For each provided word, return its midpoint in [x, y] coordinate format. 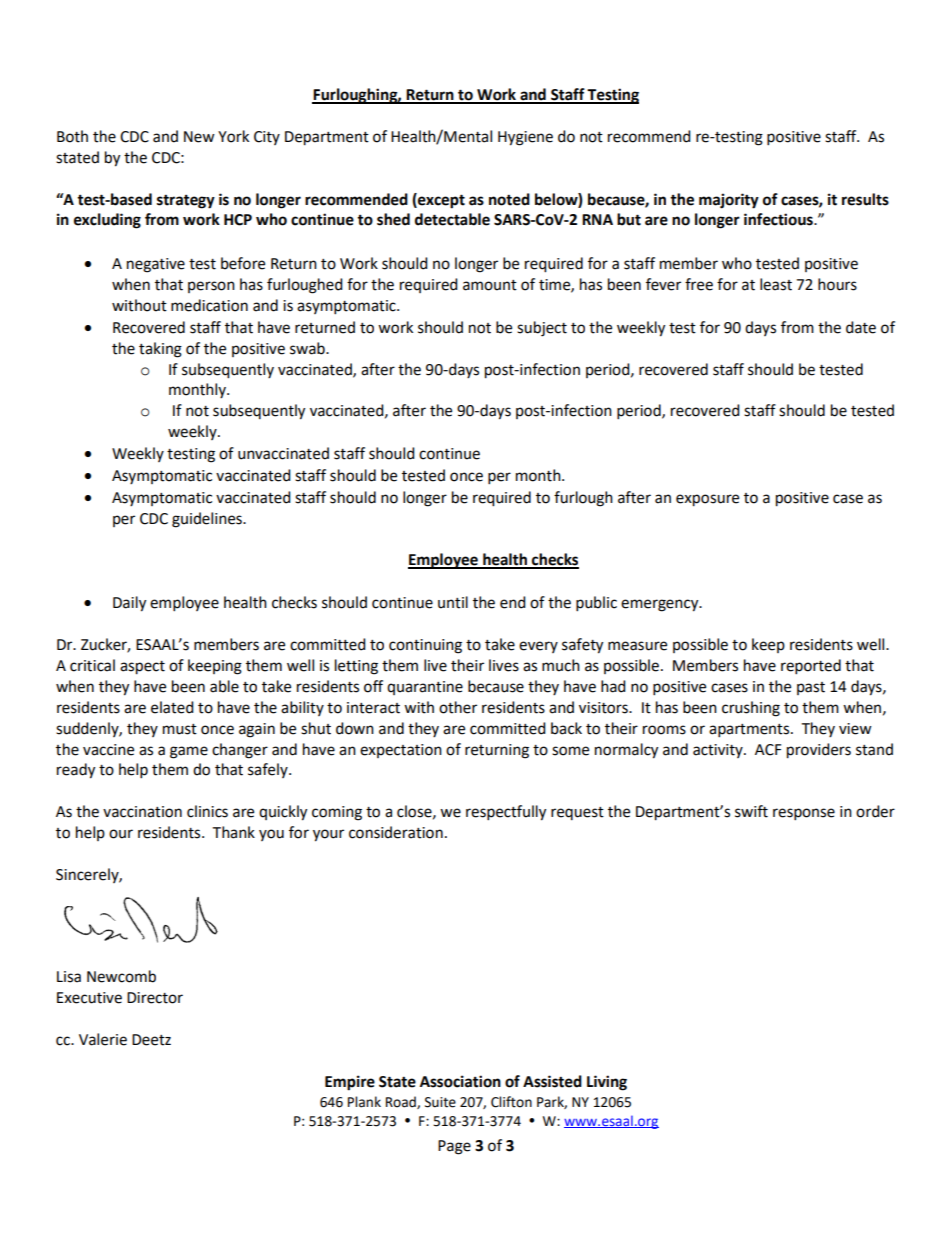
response [804, 814]
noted [509, 199]
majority [729, 201]
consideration [396, 832]
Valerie [103, 1039]
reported [811, 667]
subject [542, 329]
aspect [142, 668]
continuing [425, 646]
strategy [186, 201]
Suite [440, 1102]
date [861, 327]
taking [160, 350]
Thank [233, 832]
